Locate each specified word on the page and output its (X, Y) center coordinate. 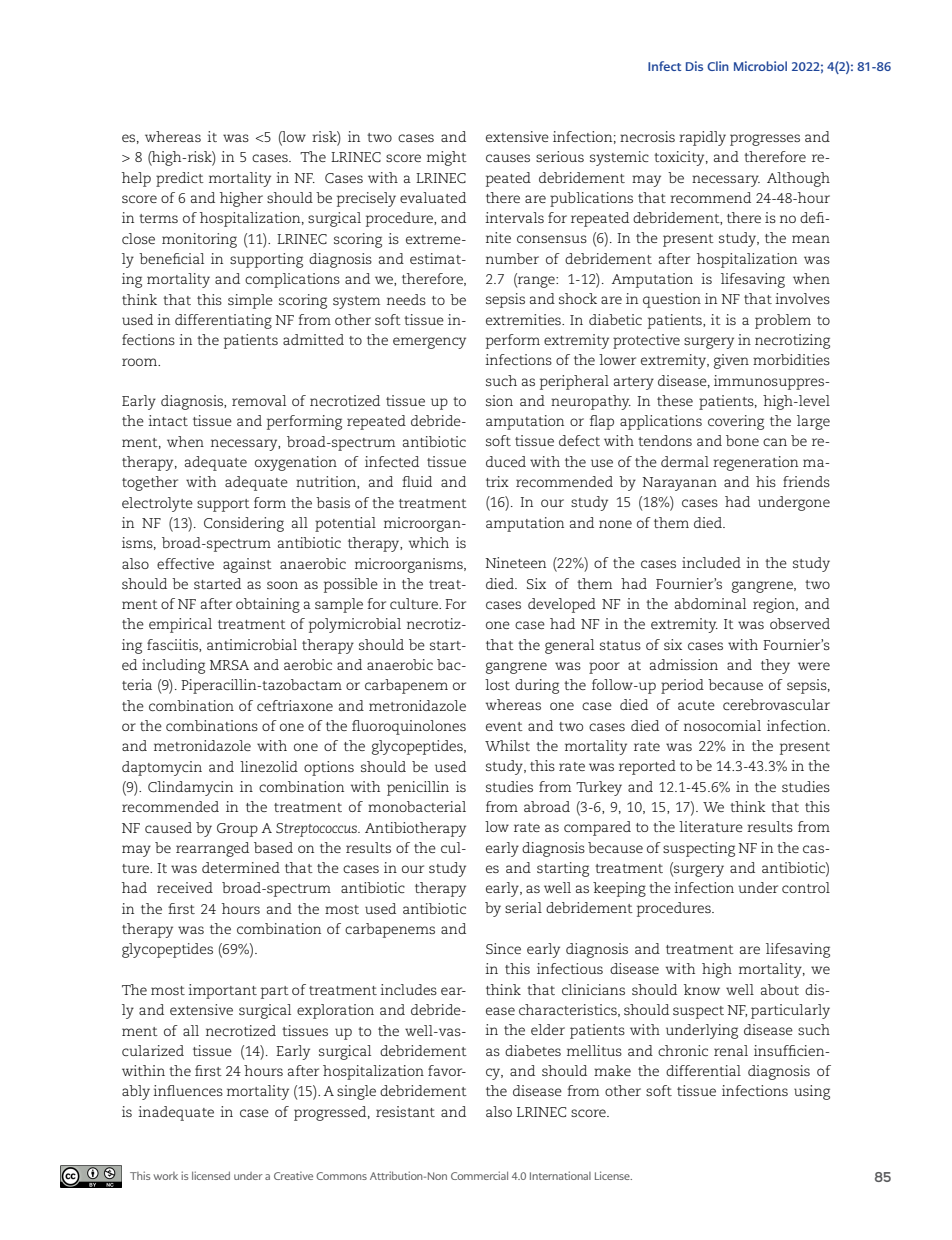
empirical (180, 625)
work (165, 1176)
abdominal (710, 603)
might (447, 158)
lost (497, 684)
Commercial (479, 1175)
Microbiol (760, 66)
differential (703, 1070)
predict (180, 179)
